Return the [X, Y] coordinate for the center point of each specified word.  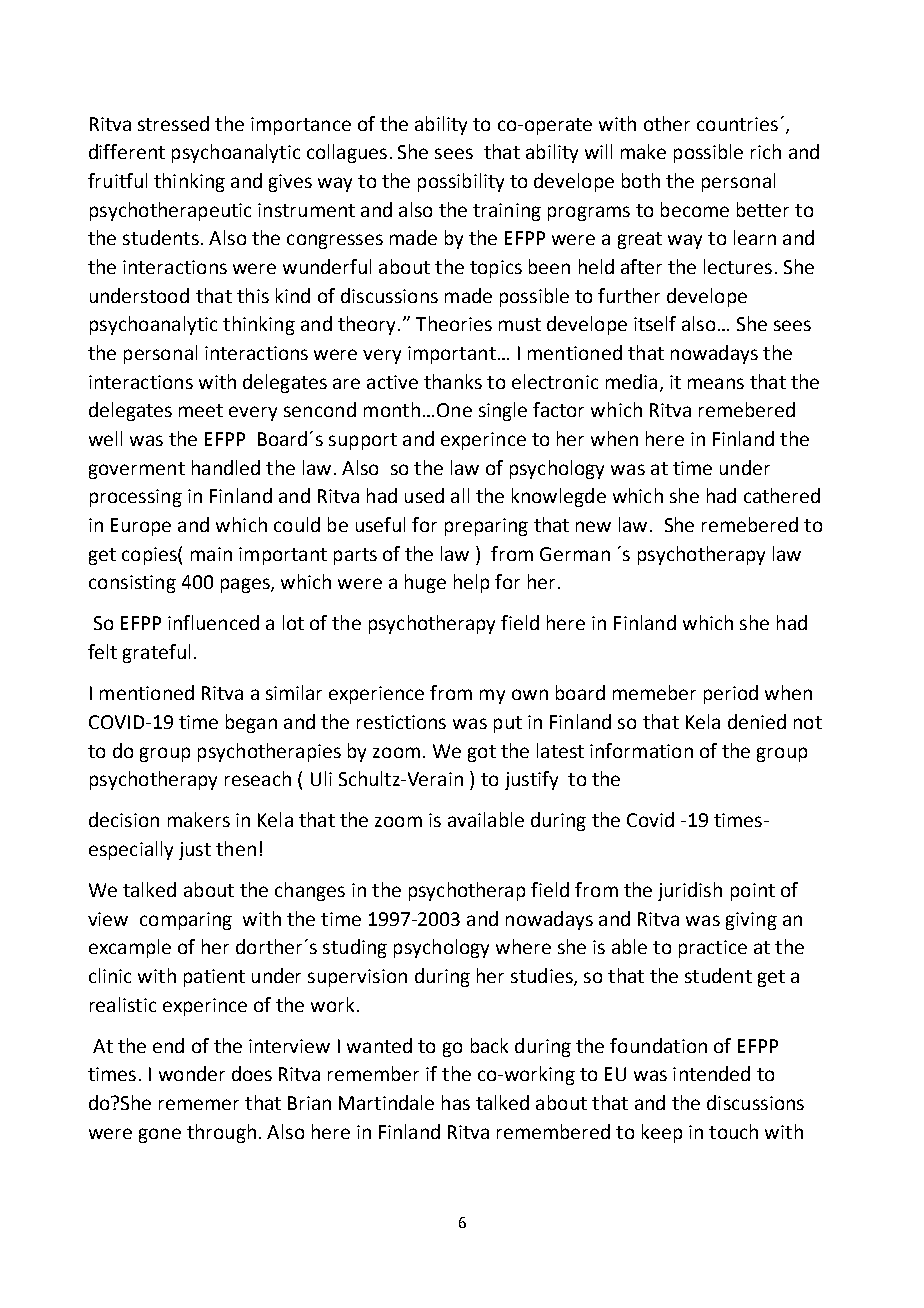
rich [766, 151]
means [716, 383]
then [236, 848]
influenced [213, 622]
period [731, 694]
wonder [192, 1073]
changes [310, 891]
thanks [453, 381]
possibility [461, 182]
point [753, 892]
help [471, 583]
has [456, 1102]
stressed [173, 123]
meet [201, 410]
